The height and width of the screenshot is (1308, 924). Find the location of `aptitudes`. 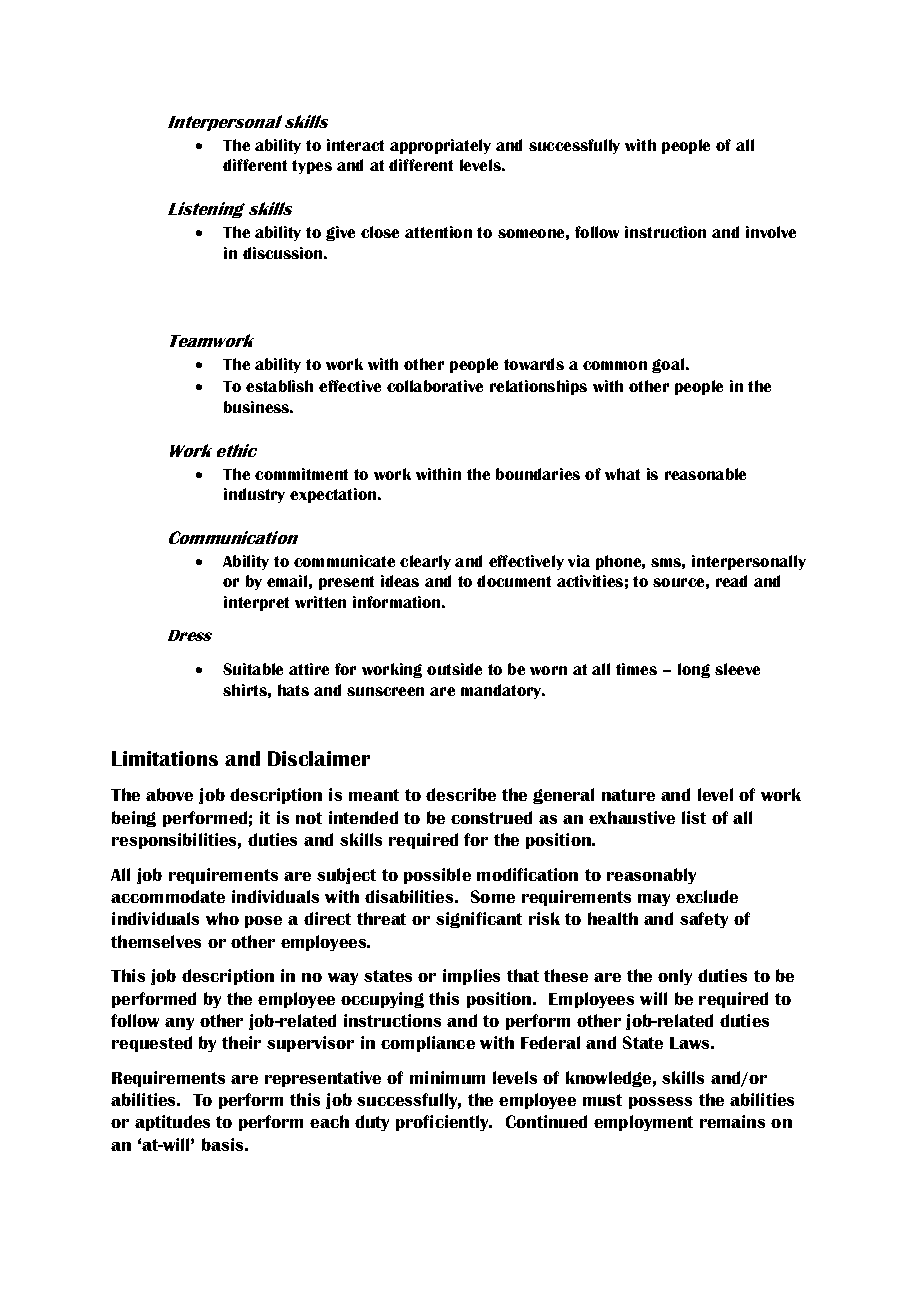

aptitudes is located at coordinates (172, 1123).
